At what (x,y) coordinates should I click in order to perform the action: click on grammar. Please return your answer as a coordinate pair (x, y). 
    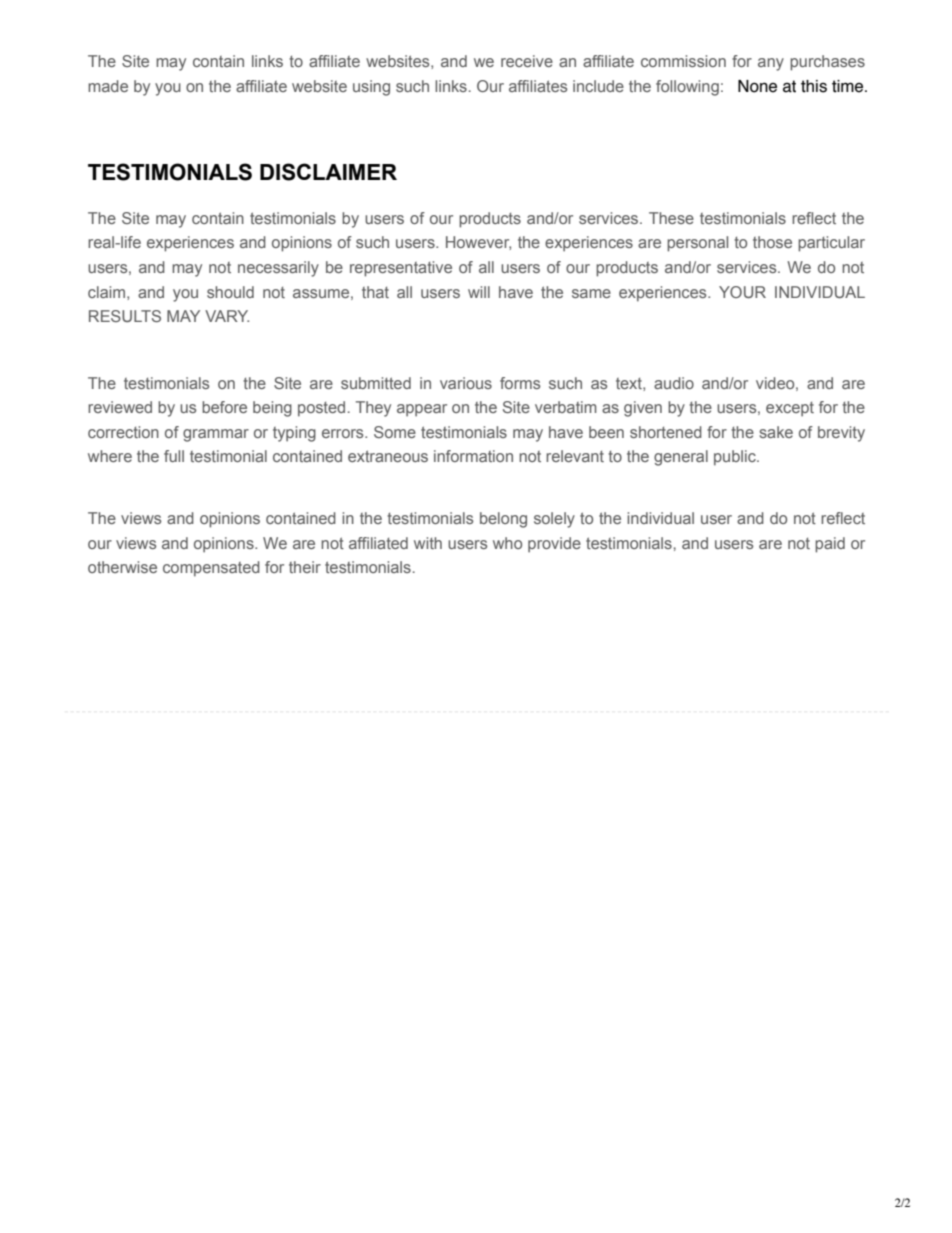
    Looking at the image, I should click on (216, 435).
